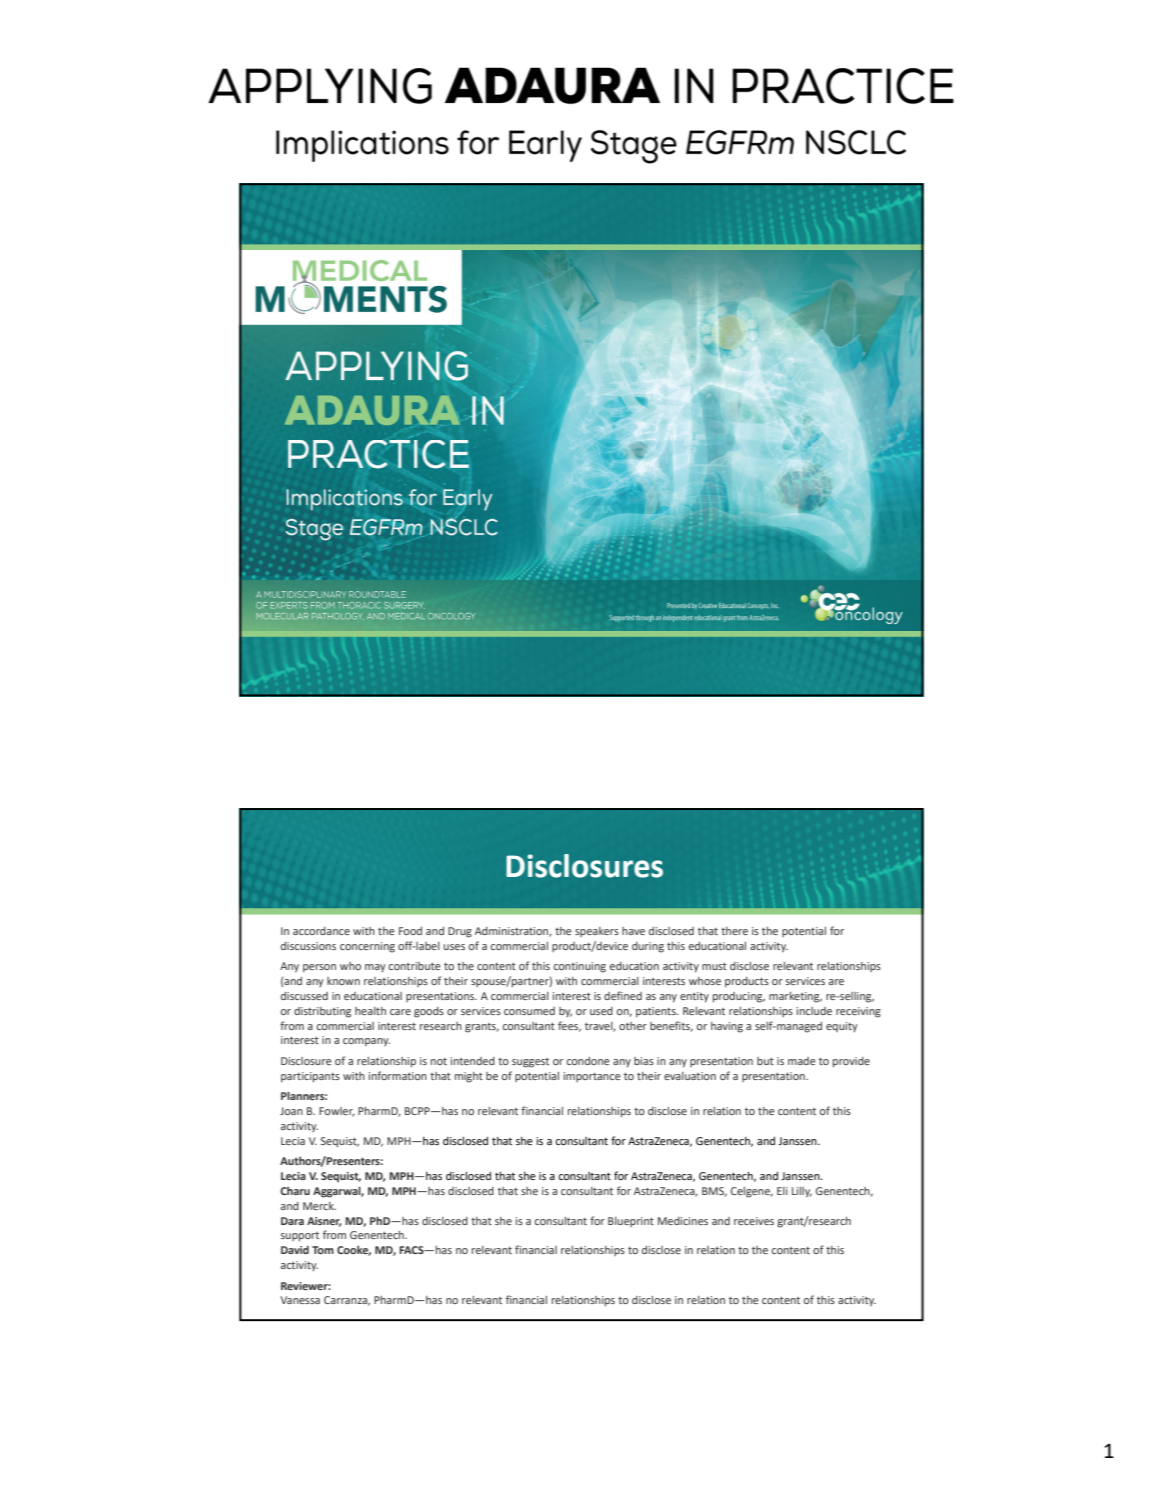 This screenshot has width=1163, height=1505. Describe the element at coordinates (337, 1112) in the screenshot. I see `Fowler` at that location.
